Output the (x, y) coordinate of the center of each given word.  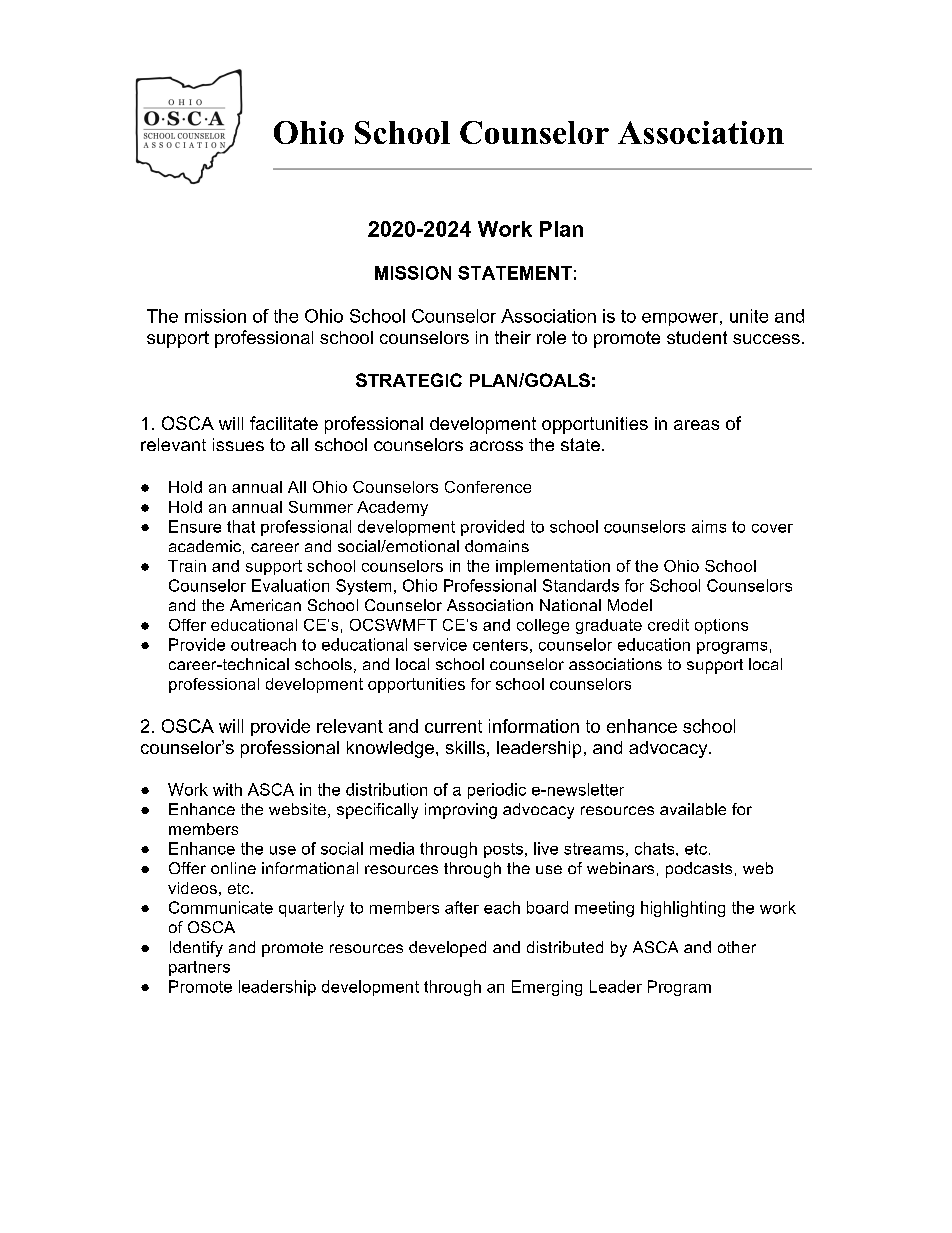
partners (199, 968)
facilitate (284, 423)
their (513, 337)
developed (447, 949)
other (737, 947)
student (697, 337)
